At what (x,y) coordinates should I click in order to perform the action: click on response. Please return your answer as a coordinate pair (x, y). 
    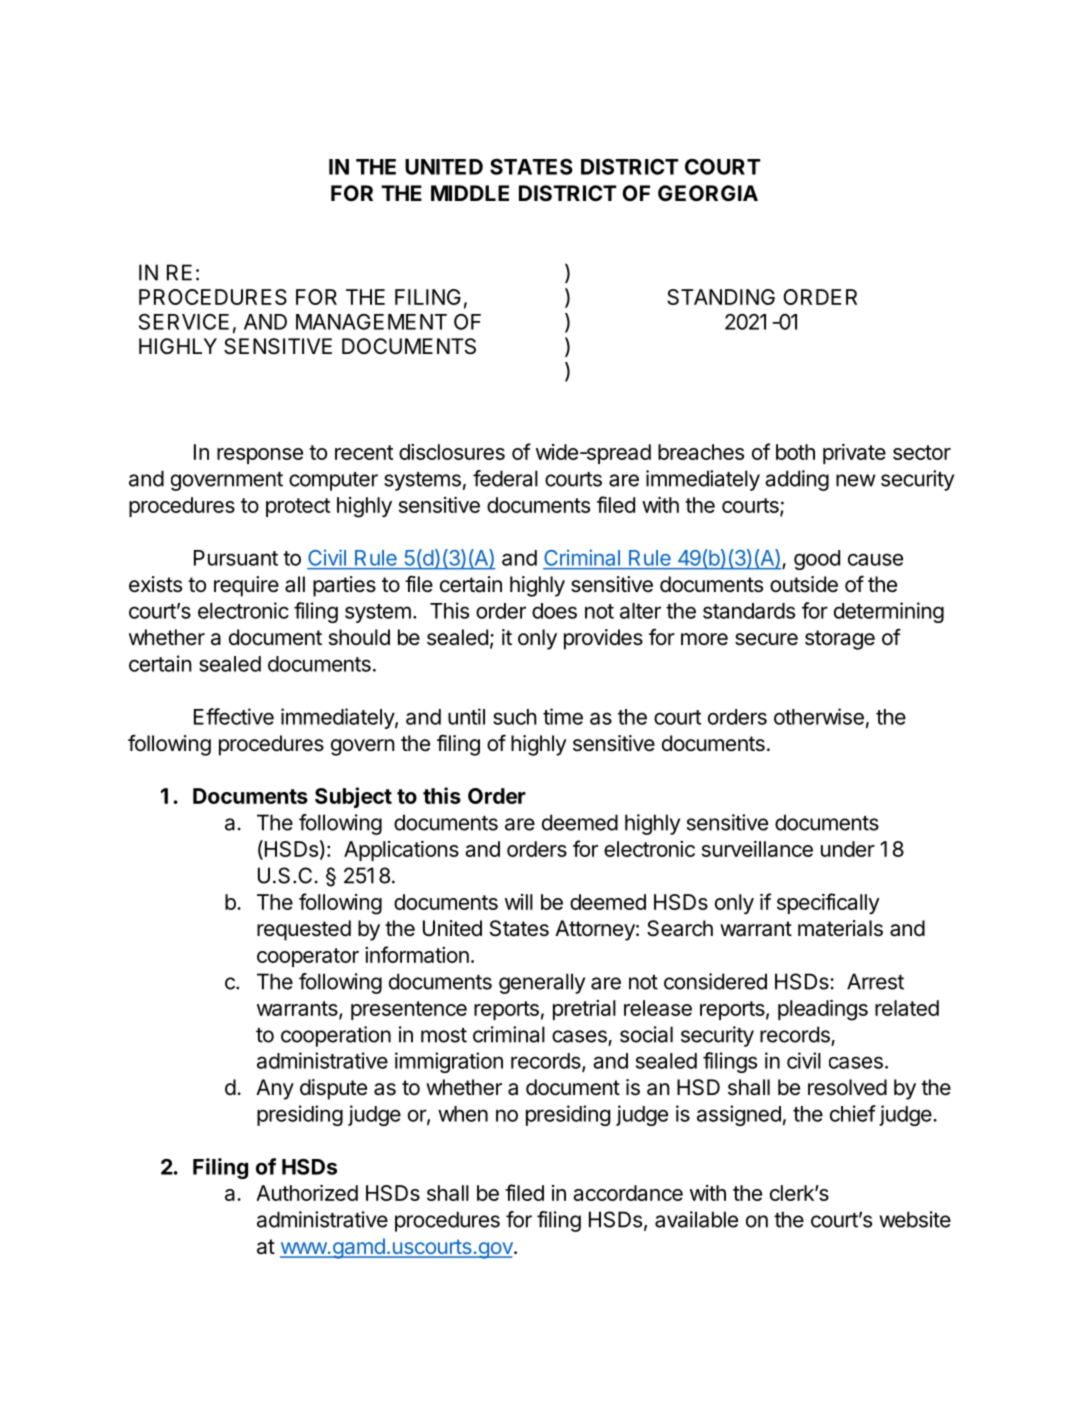
    Looking at the image, I should click on (260, 456).
